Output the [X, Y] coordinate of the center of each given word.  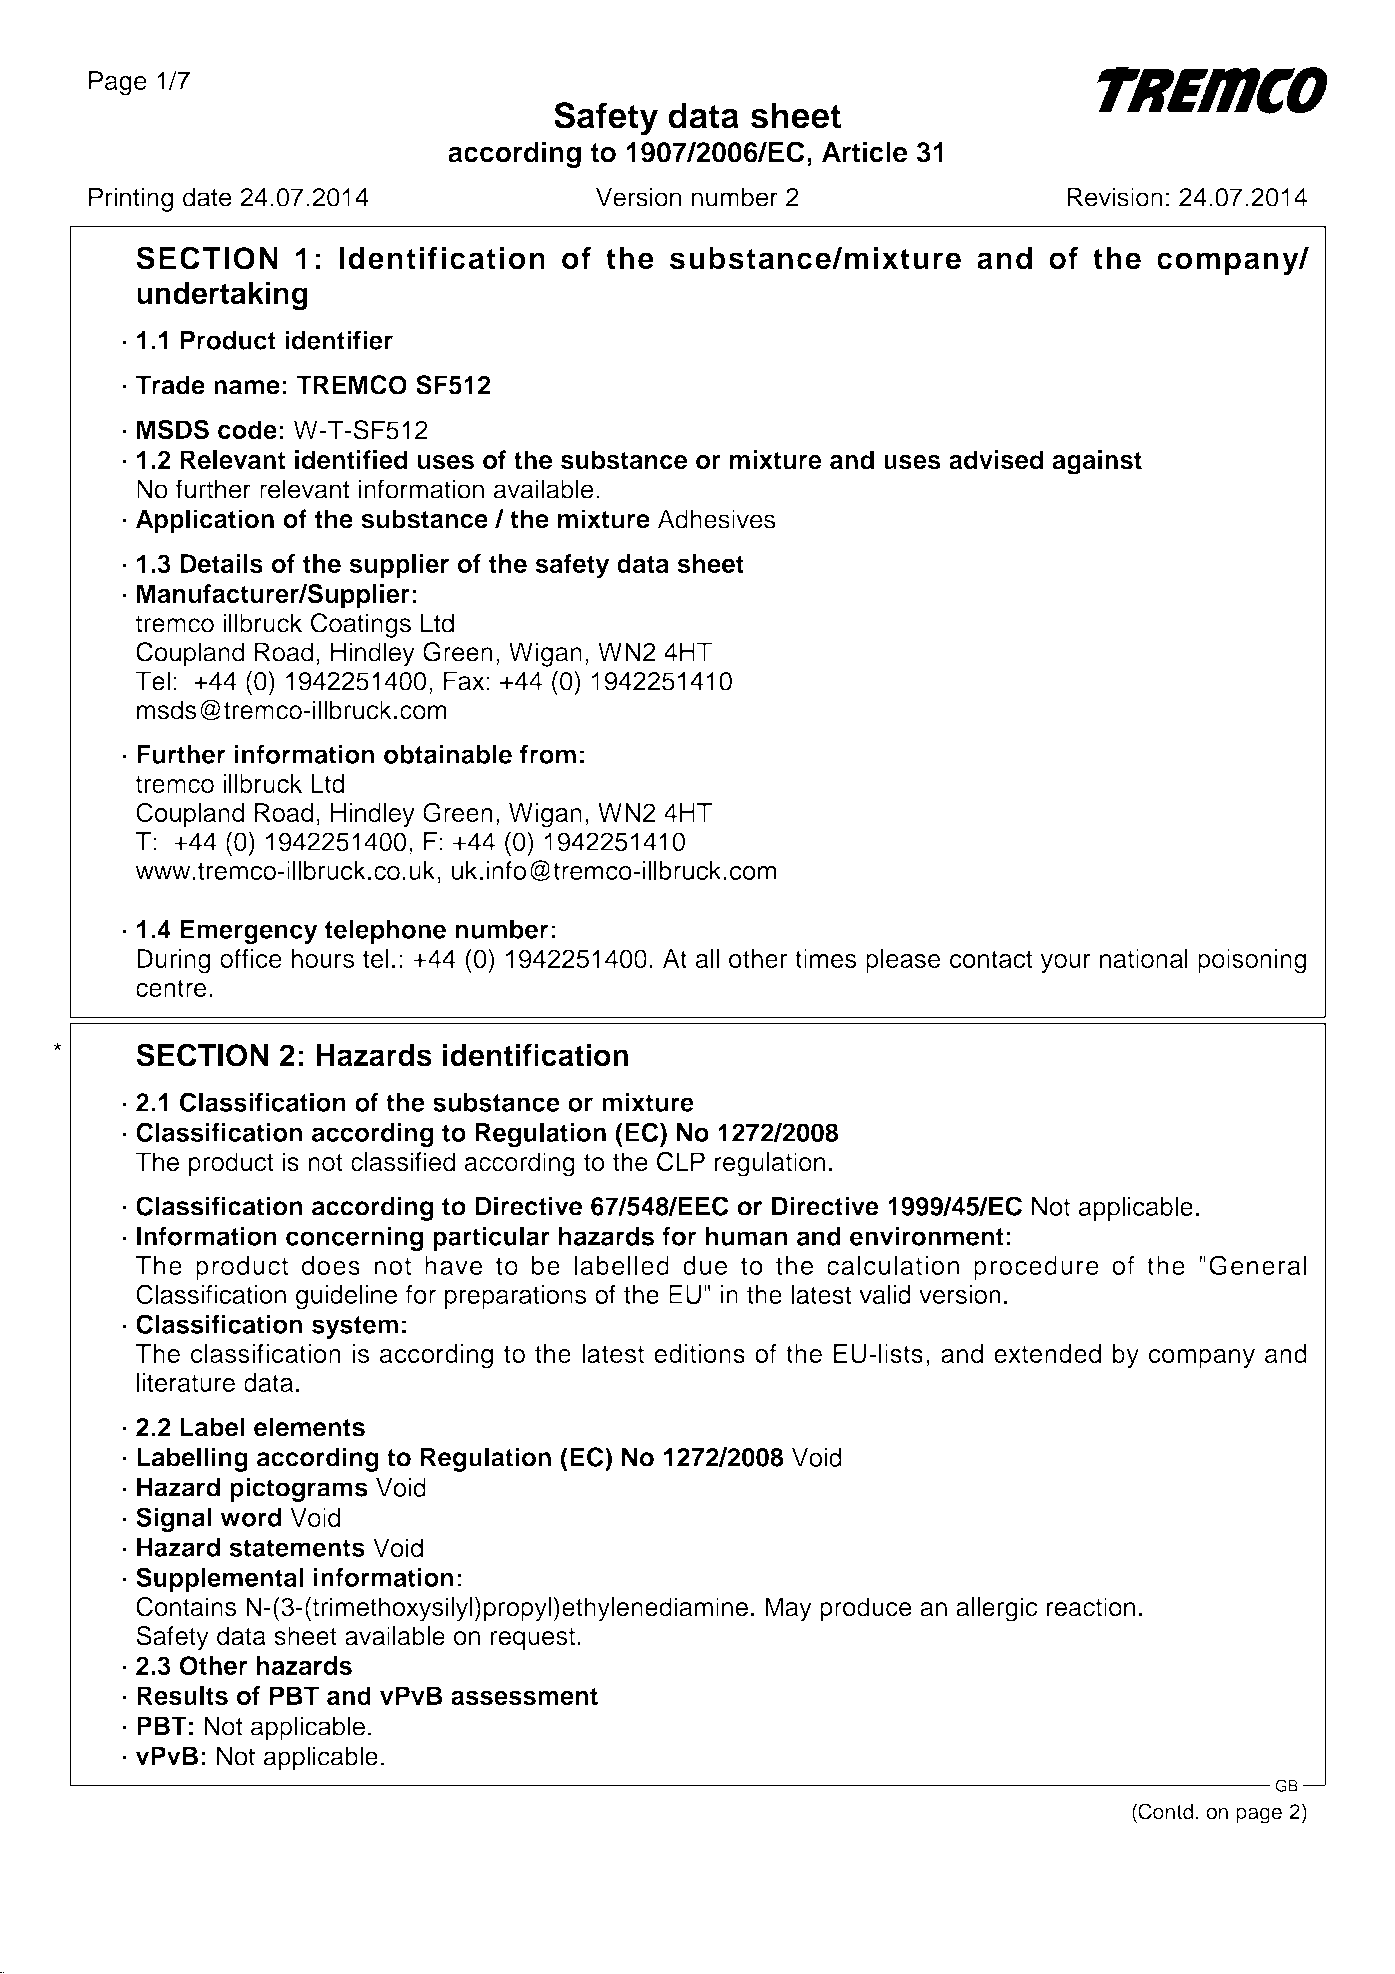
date [207, 197]
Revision [1115, 197]
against [1097, 462]
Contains [186, 1607]
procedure [1036, 1268]
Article [865, 152]
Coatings [361, 625]
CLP [681, 1162]
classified [403, 1162]
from [548, 754]
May [788, 1609]
